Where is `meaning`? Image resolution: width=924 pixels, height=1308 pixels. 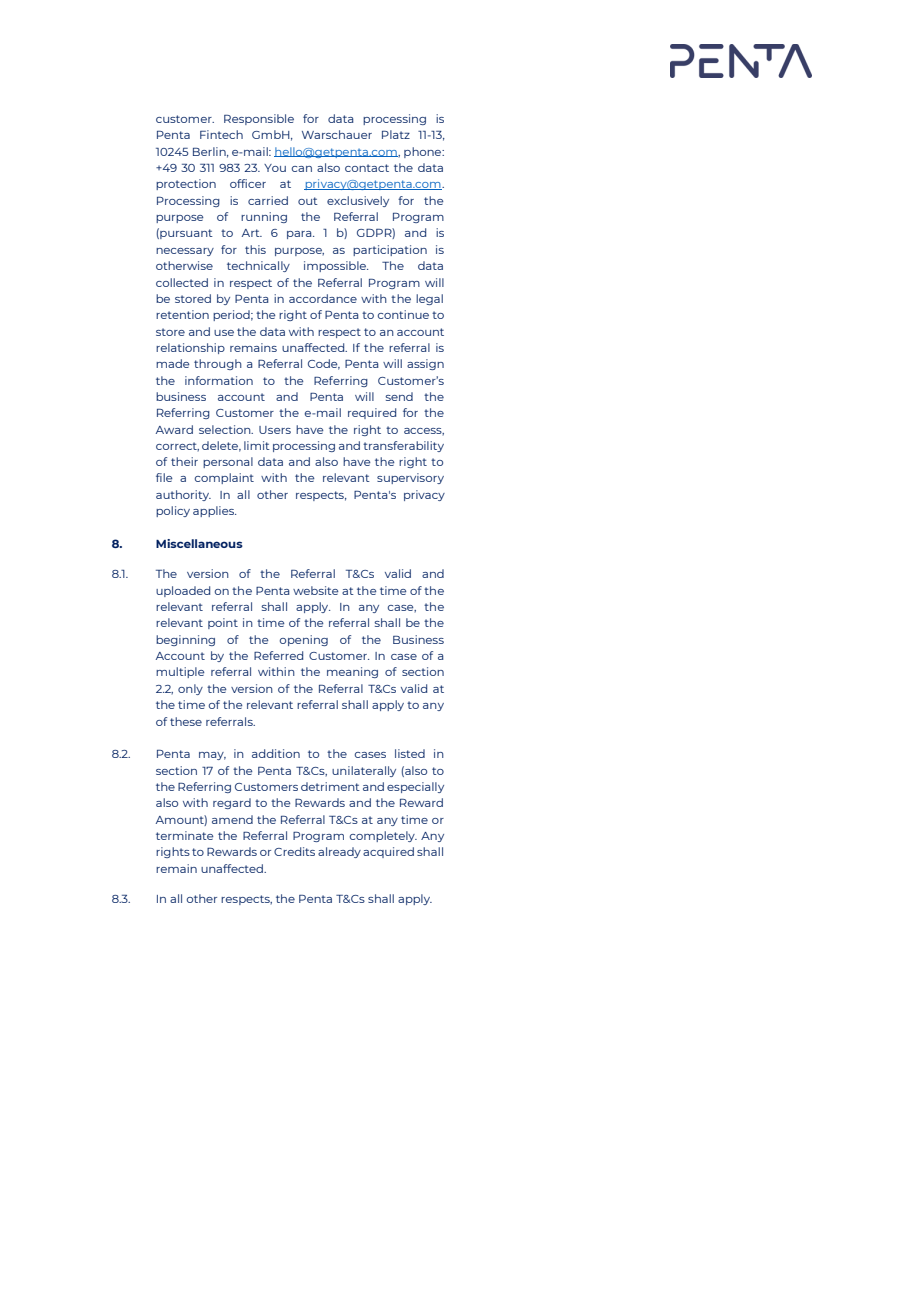
meaning is located at coordinates (352, 672).
